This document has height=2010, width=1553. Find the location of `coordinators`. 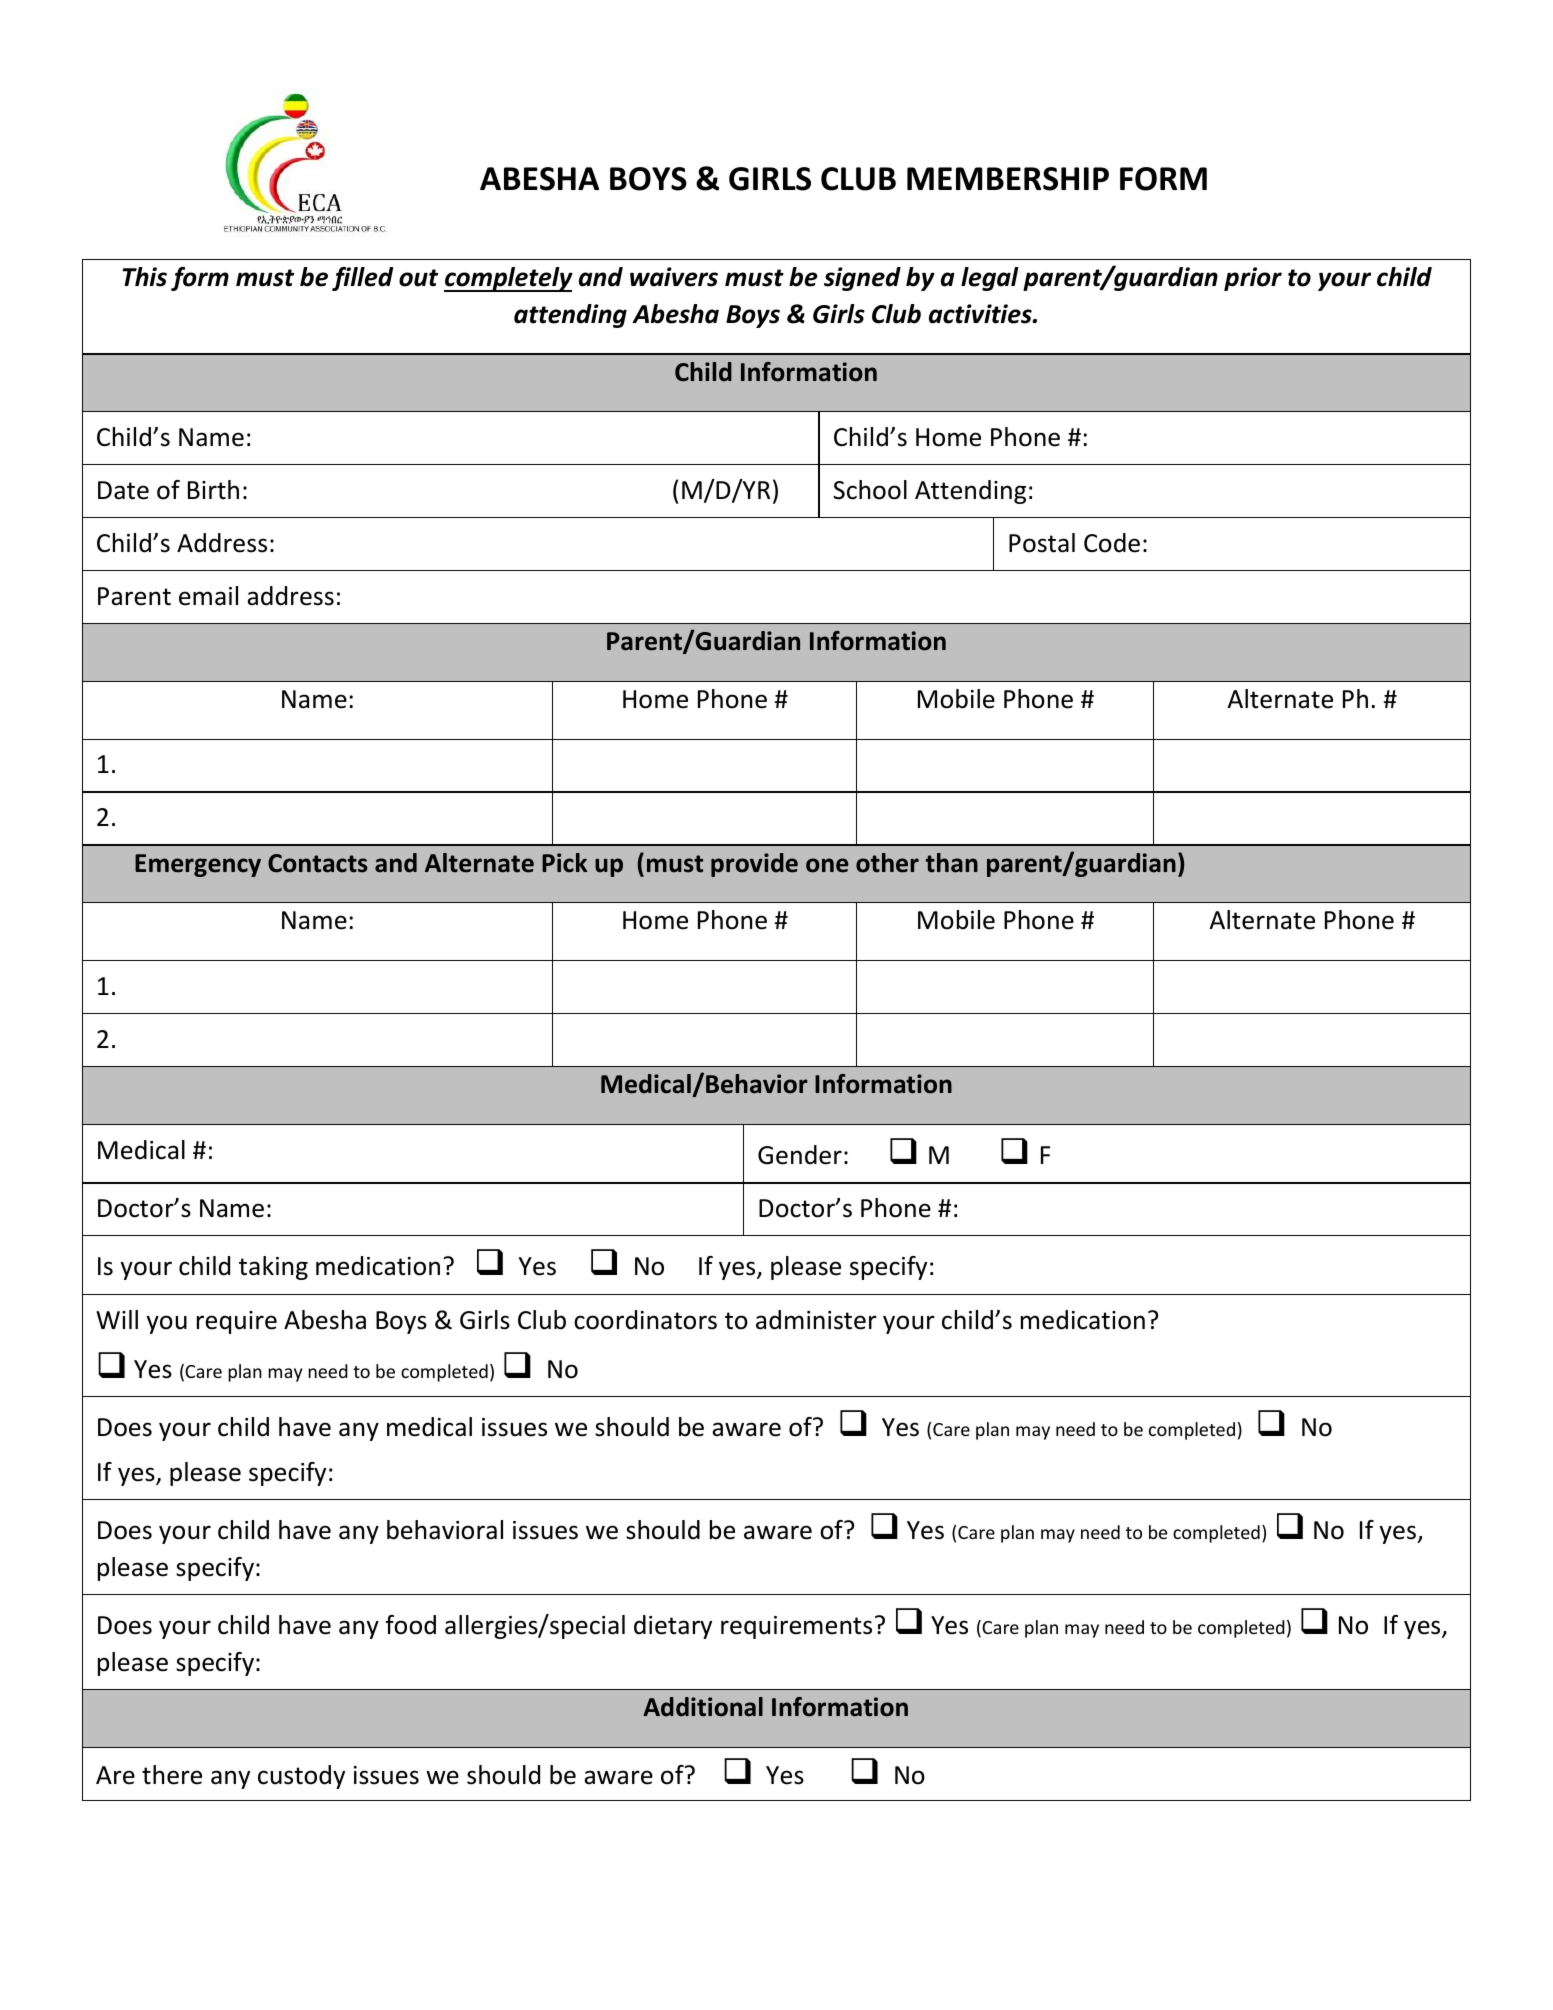

coordinators is located at coordinates (645, 1320).
